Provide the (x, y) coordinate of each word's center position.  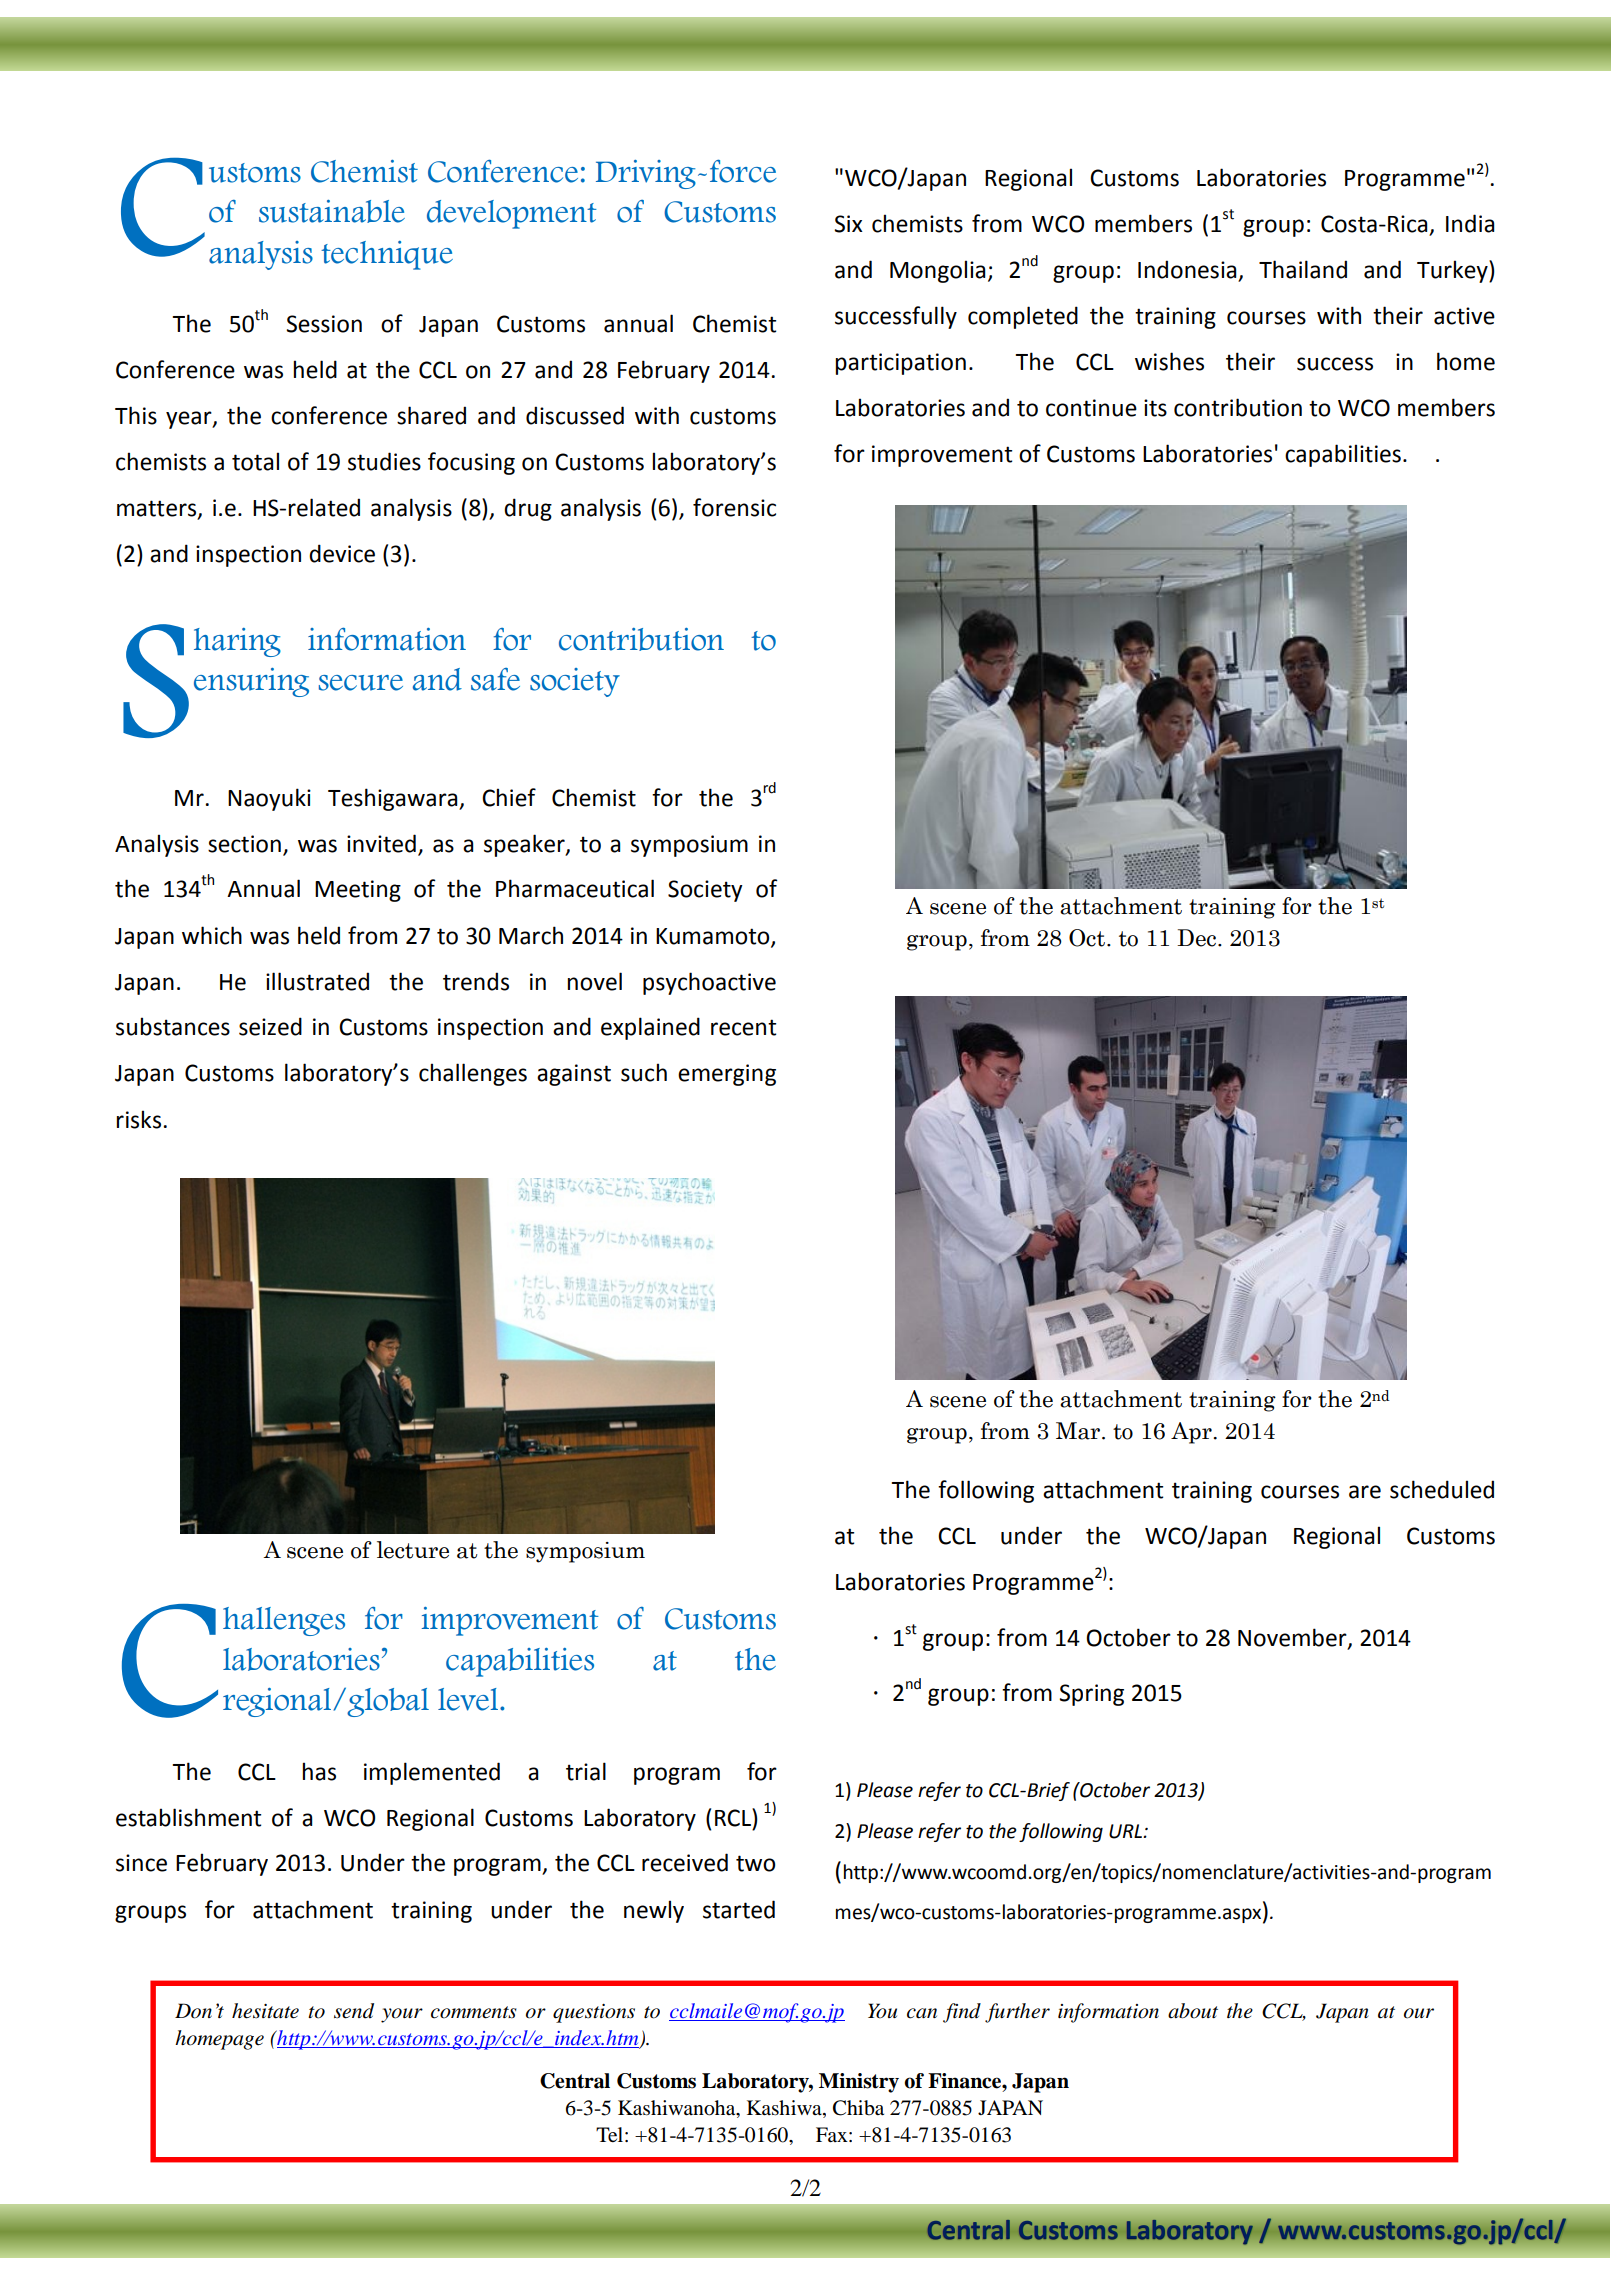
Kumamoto (714, 937)
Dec (1196, 938)
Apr (1191, 1433)
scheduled (1442, 1489)
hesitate (265, 2011)
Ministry (859, 2083)
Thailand (1303, 269)
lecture (413, 1550)
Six (848, 224)
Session (324, 324)
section (244, 844)
